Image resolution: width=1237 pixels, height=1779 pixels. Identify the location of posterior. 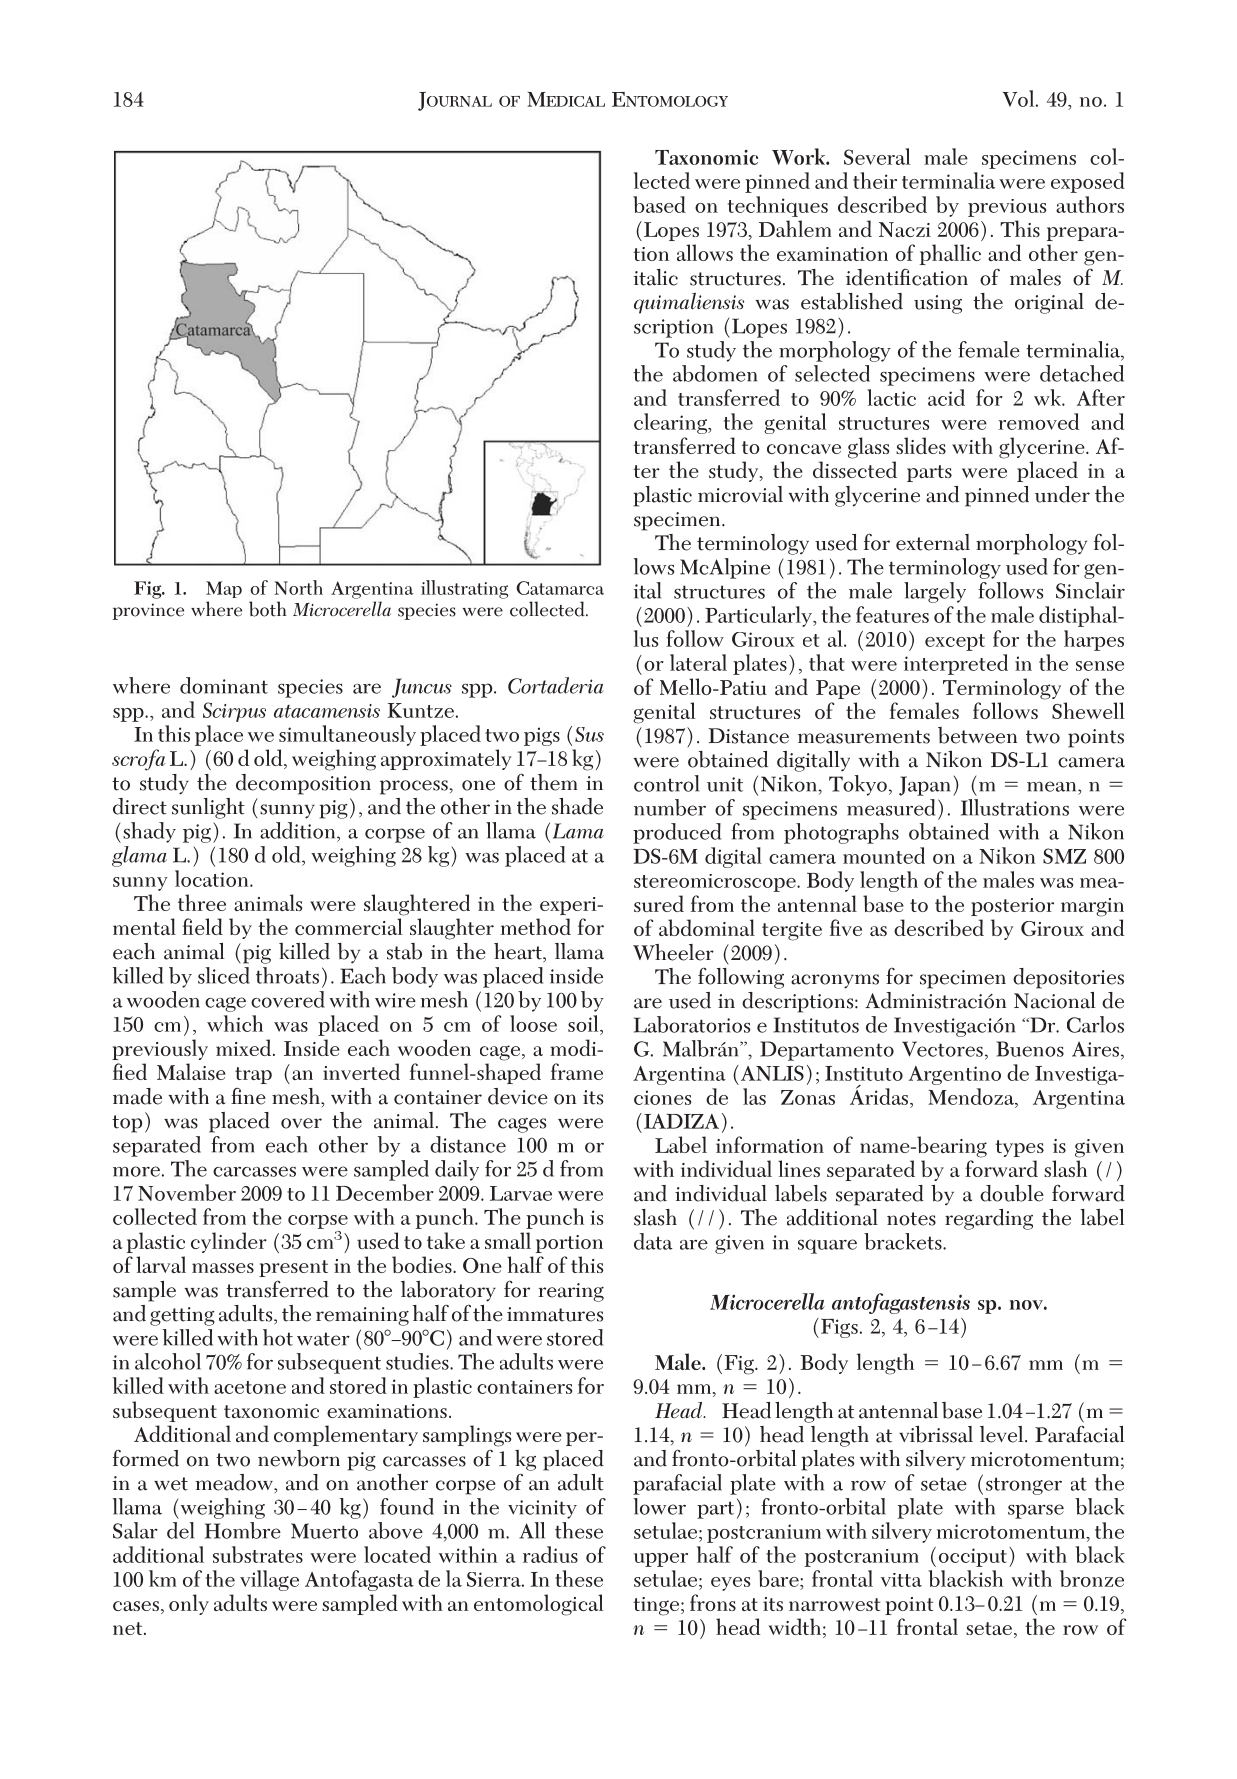
(1012, 907).
